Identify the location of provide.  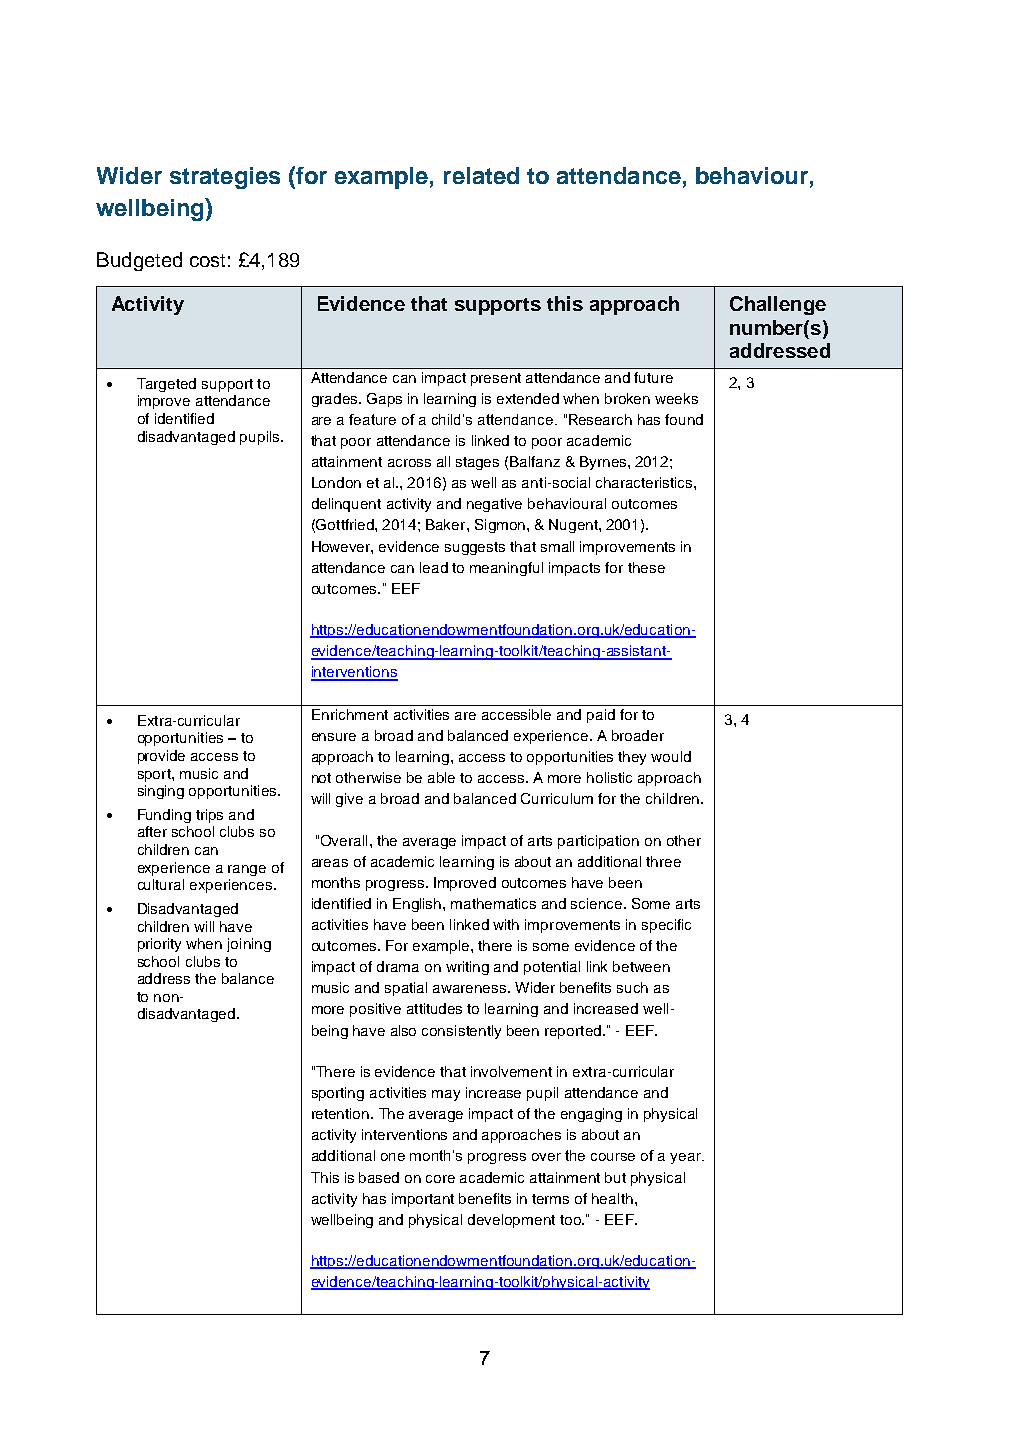
(161, 757).
